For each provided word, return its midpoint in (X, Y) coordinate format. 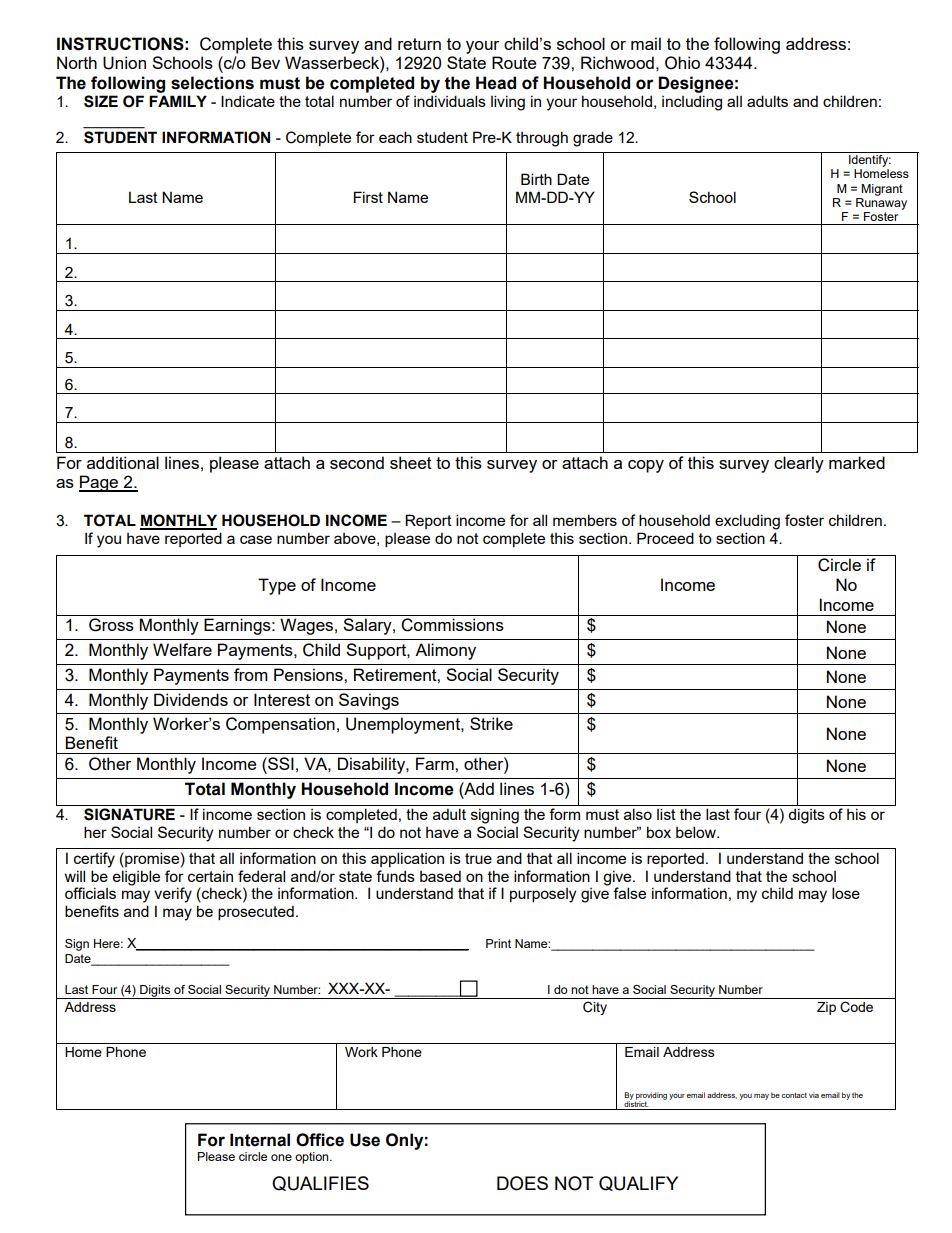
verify (173, 895)
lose (846, 893)
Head (496, 83)
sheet (411, 462)
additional (123, 462)
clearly (799, 464)
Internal (260, 1140)
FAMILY (178, 101)
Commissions (452, 625)
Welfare (182, 649)
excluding (747, 522)
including (692, 103)
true (478, 858)
